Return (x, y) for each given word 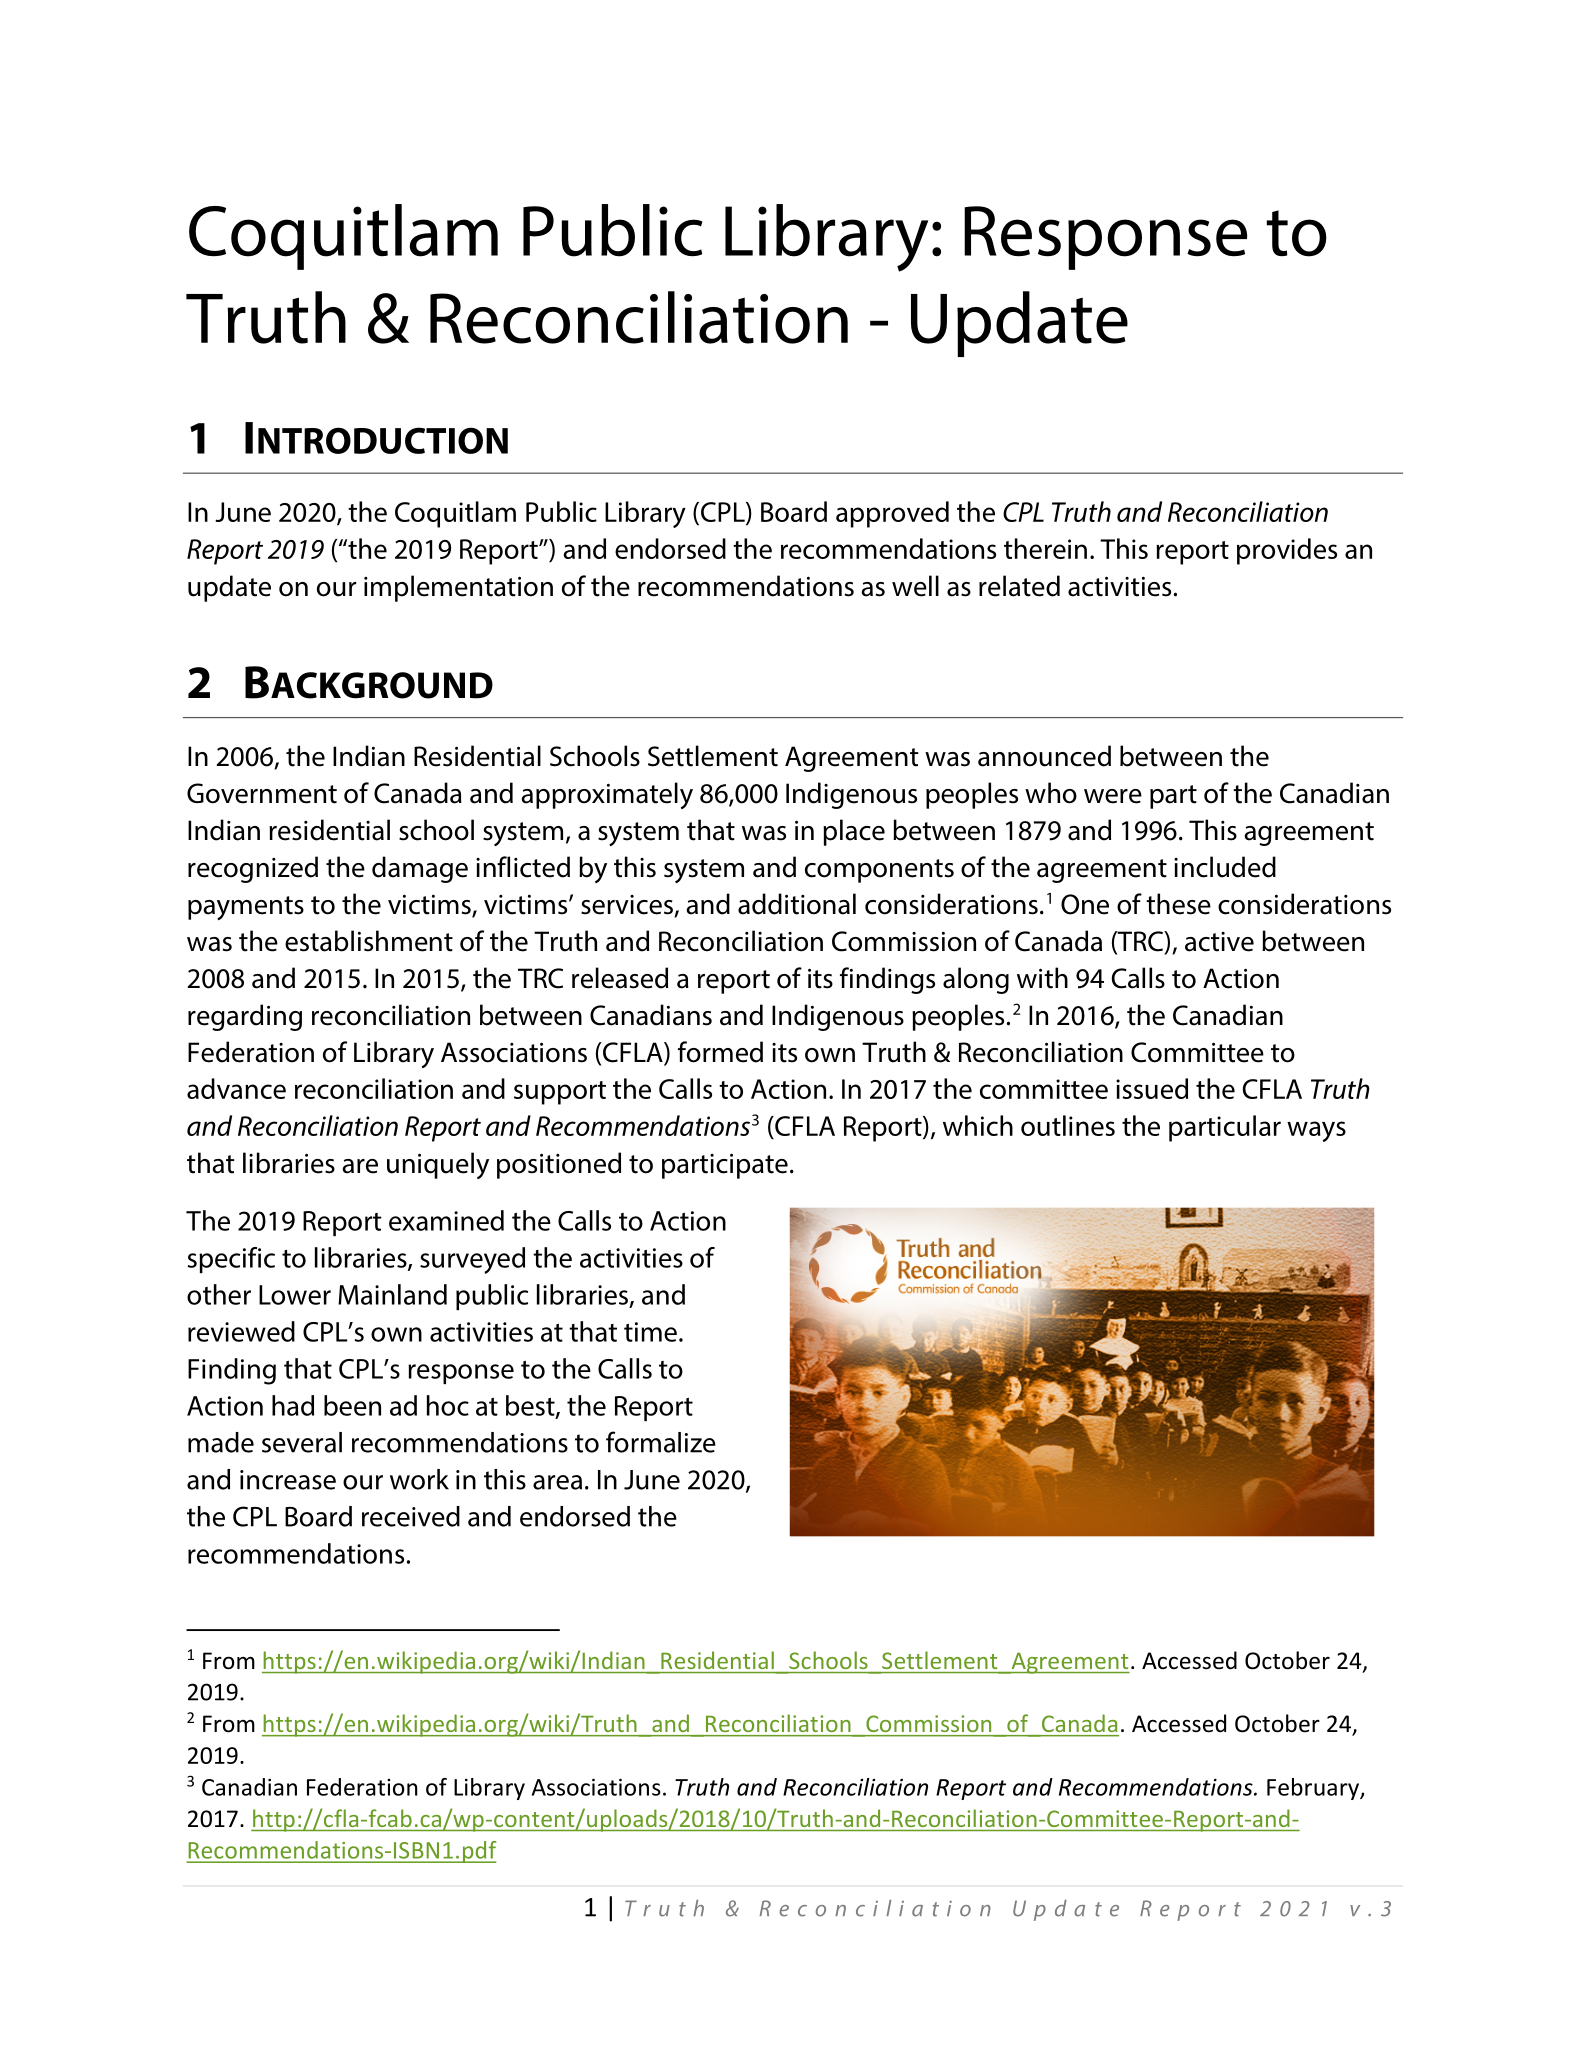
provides (1287, 551)
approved (892, 514)
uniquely (438, 1165)
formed (720, 1052)
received (411, 1516)
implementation (458, 588)
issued (1152, 1088)
